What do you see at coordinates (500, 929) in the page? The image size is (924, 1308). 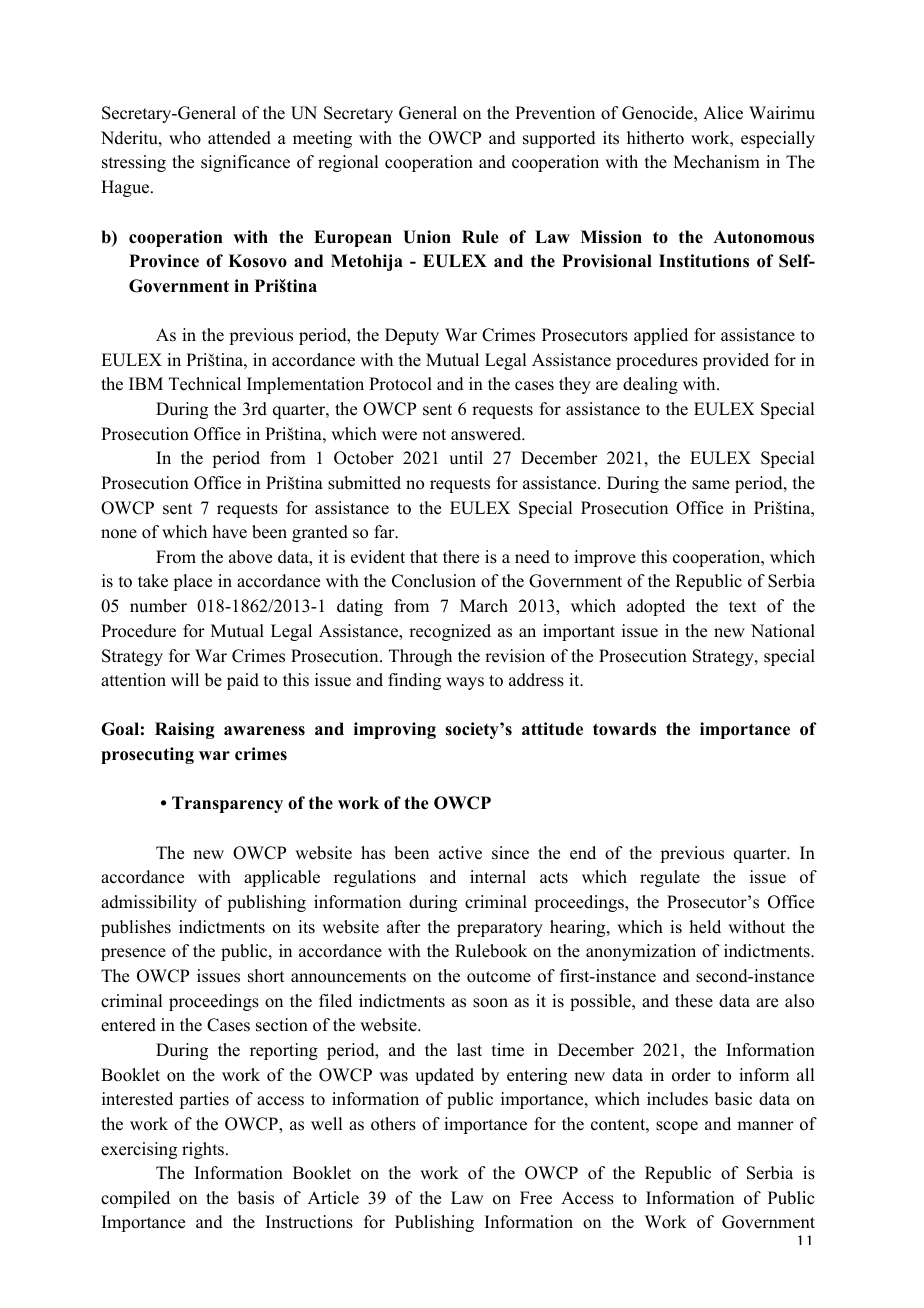 I see `preparatory` at bounding box center [500, 929].
